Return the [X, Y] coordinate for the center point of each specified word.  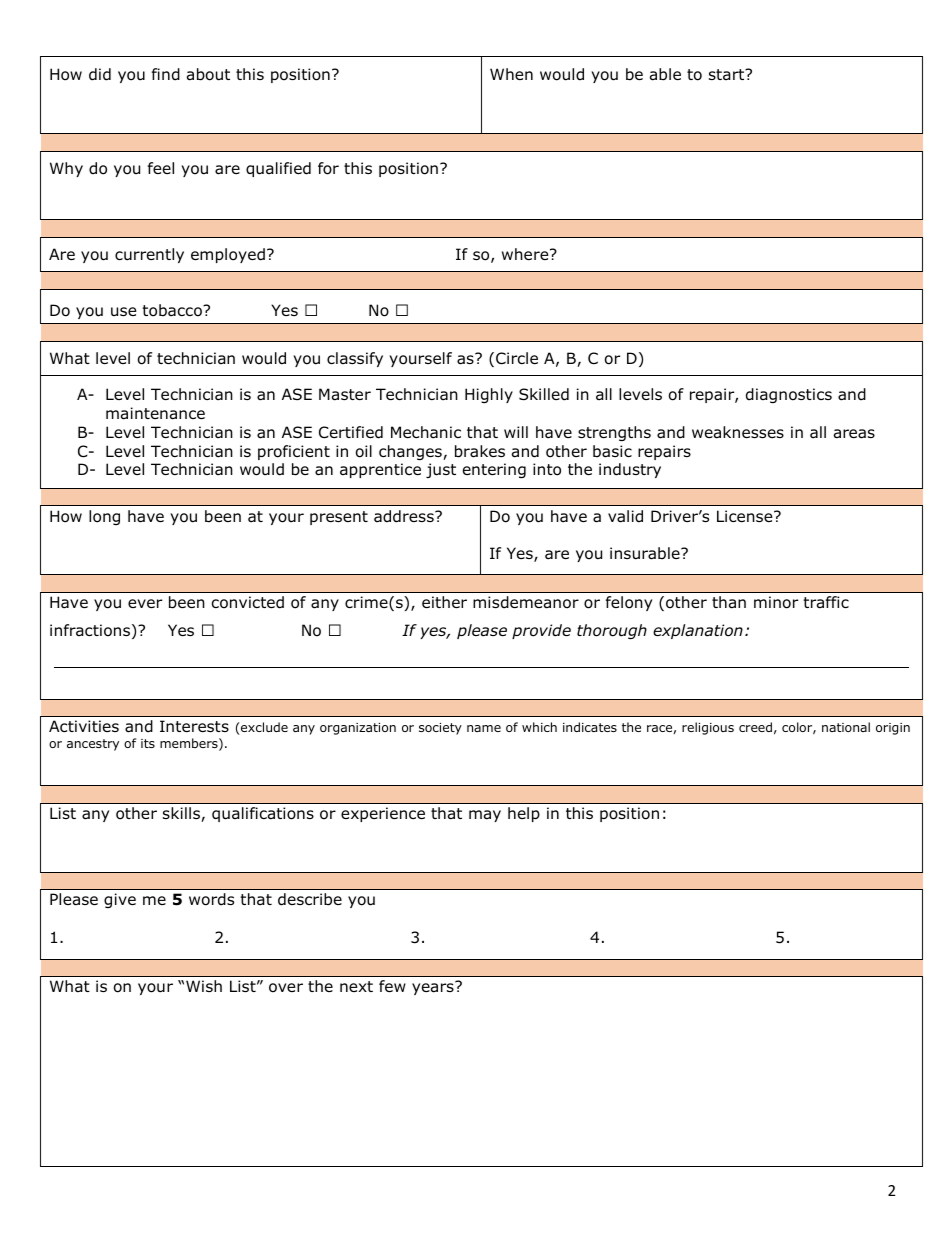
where [526, 254]
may [485, 816]
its [148, 743]
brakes [480, 451]
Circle [517, 358]
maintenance [155, 413]
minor [776, 602]
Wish [204, 986]
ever [145, 603]
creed [755, 727]
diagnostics [789, 395]
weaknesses [738, 432]
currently [149, 255]
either [444, 602]
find [166, 74]
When [511, 74]
